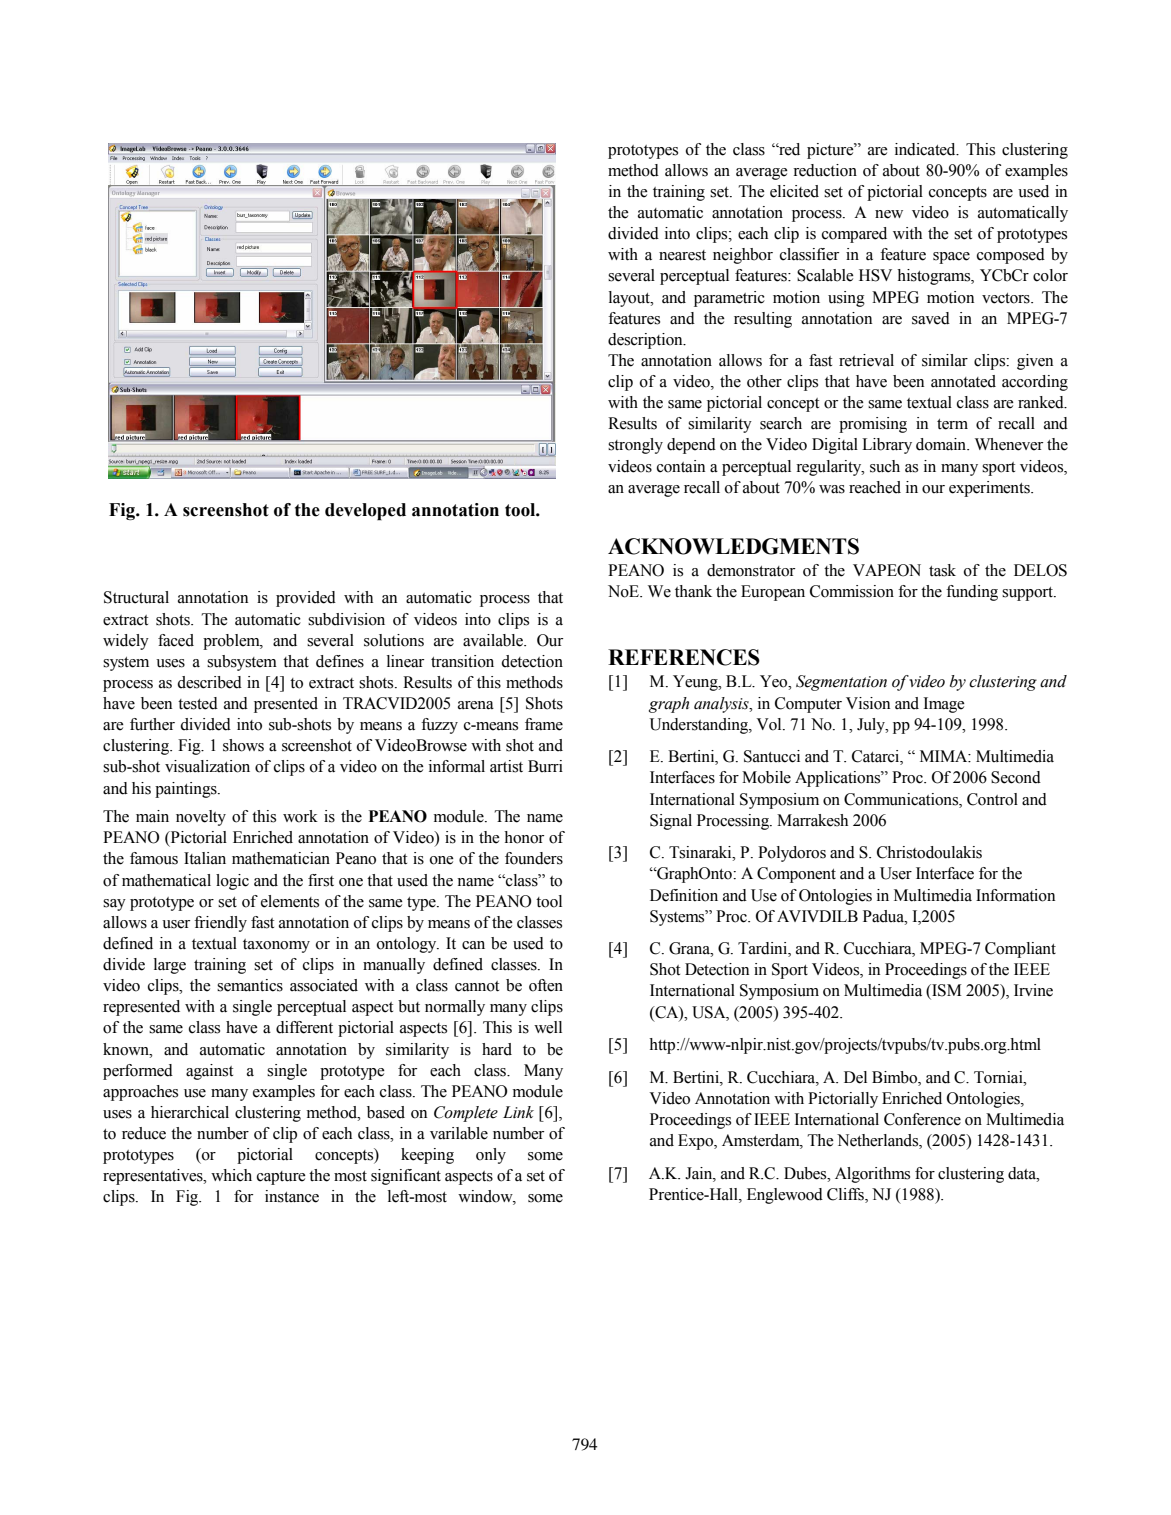  Describe the element at coordinates (630, 299) in the image. I see `layout` at that location.
